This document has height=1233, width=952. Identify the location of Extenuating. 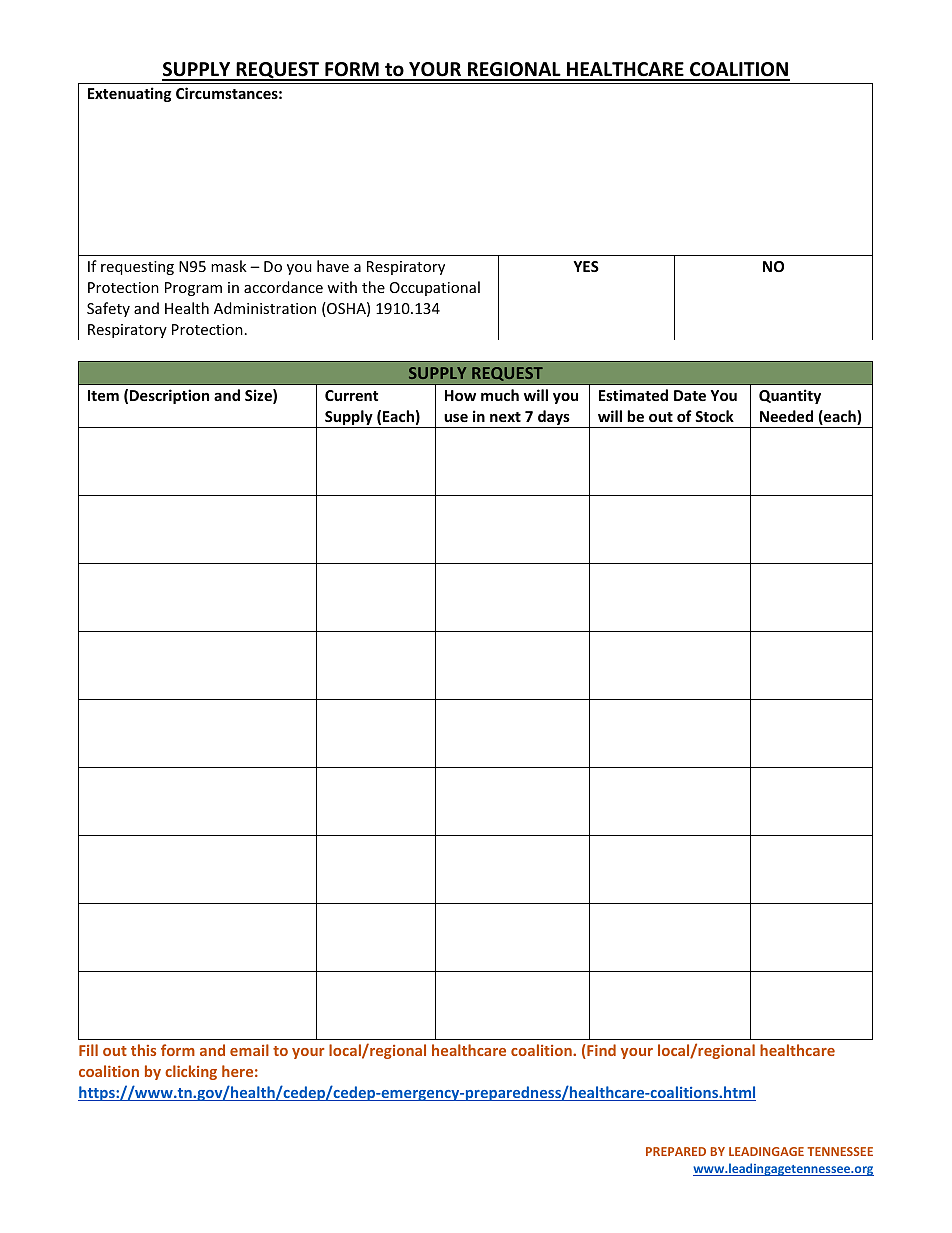
(130, 94).
